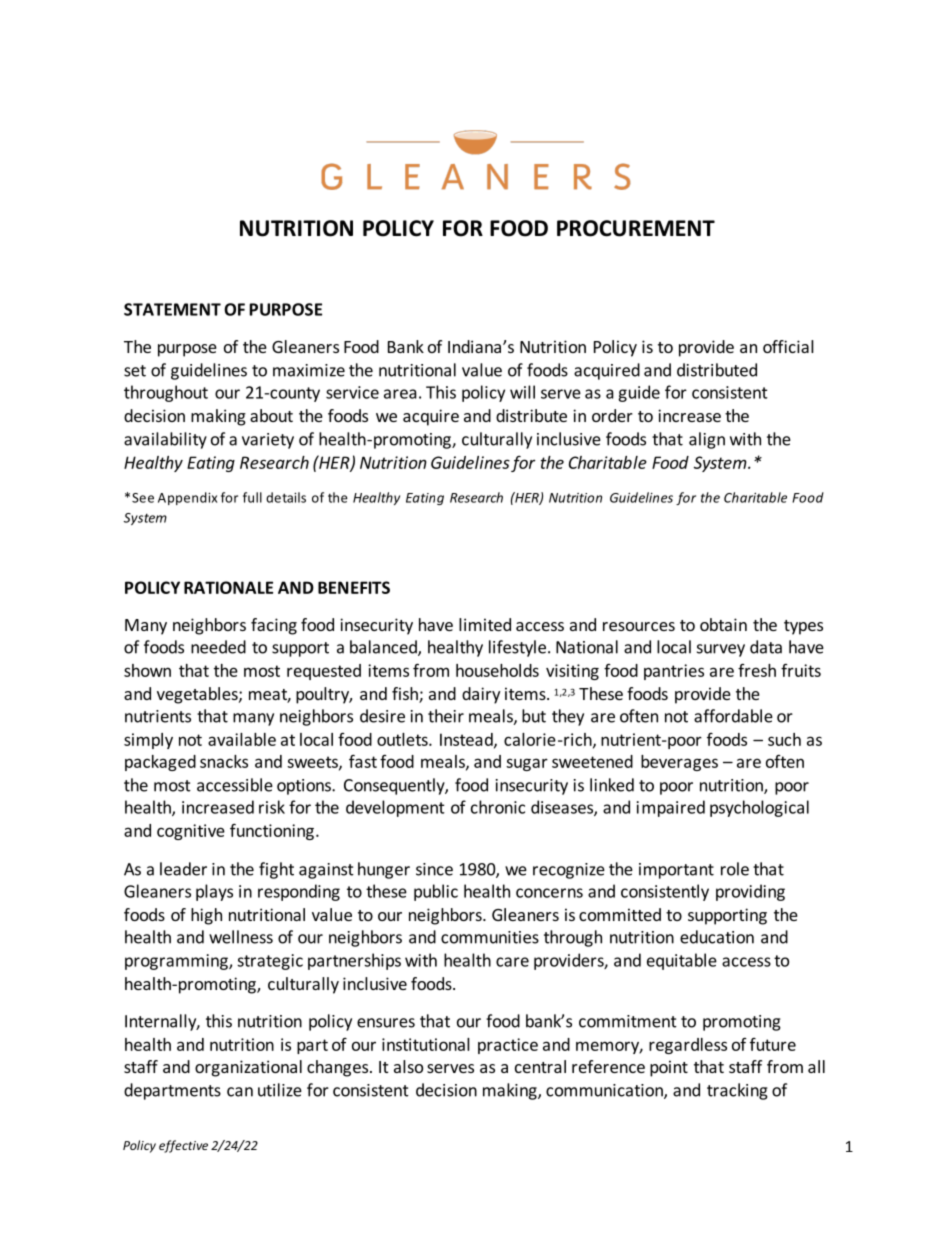 The height and width of the document is (1233, 952). What do you see at coordinates (481, 695) in the document?
I see `dairy` at bounding box center [481, 695].
